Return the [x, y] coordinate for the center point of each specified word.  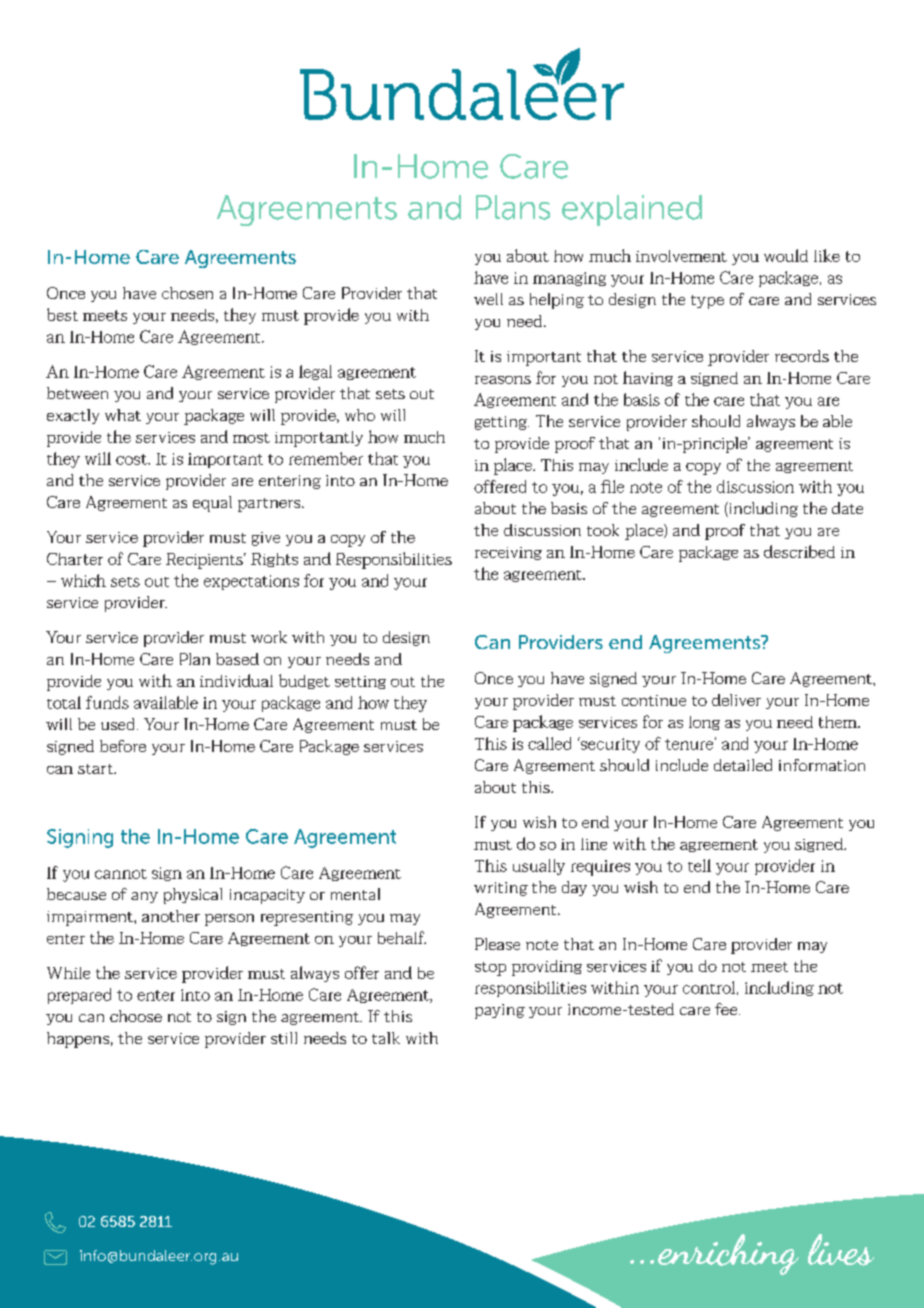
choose [136, 1016]
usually [539, 867]
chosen [187, 293]
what [123, 415]
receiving [508, 553]
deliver [736, 700]
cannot [121, 874]
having [648, 378]
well [488, 299]
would [786, 255]
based [237, 659]
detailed [743, 765]
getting [502, 423]
